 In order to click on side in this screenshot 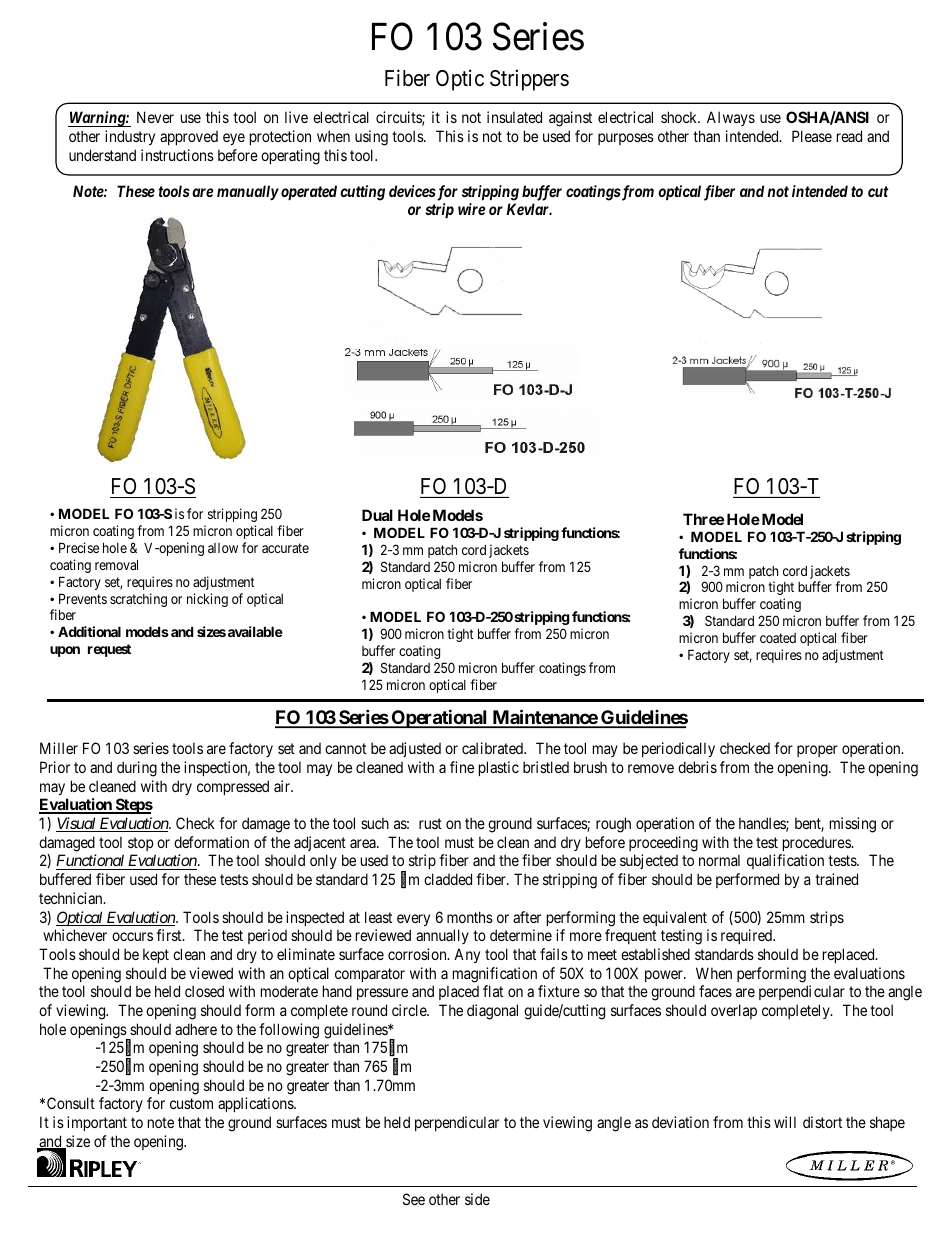, I will do `click(477, 1199)`.
